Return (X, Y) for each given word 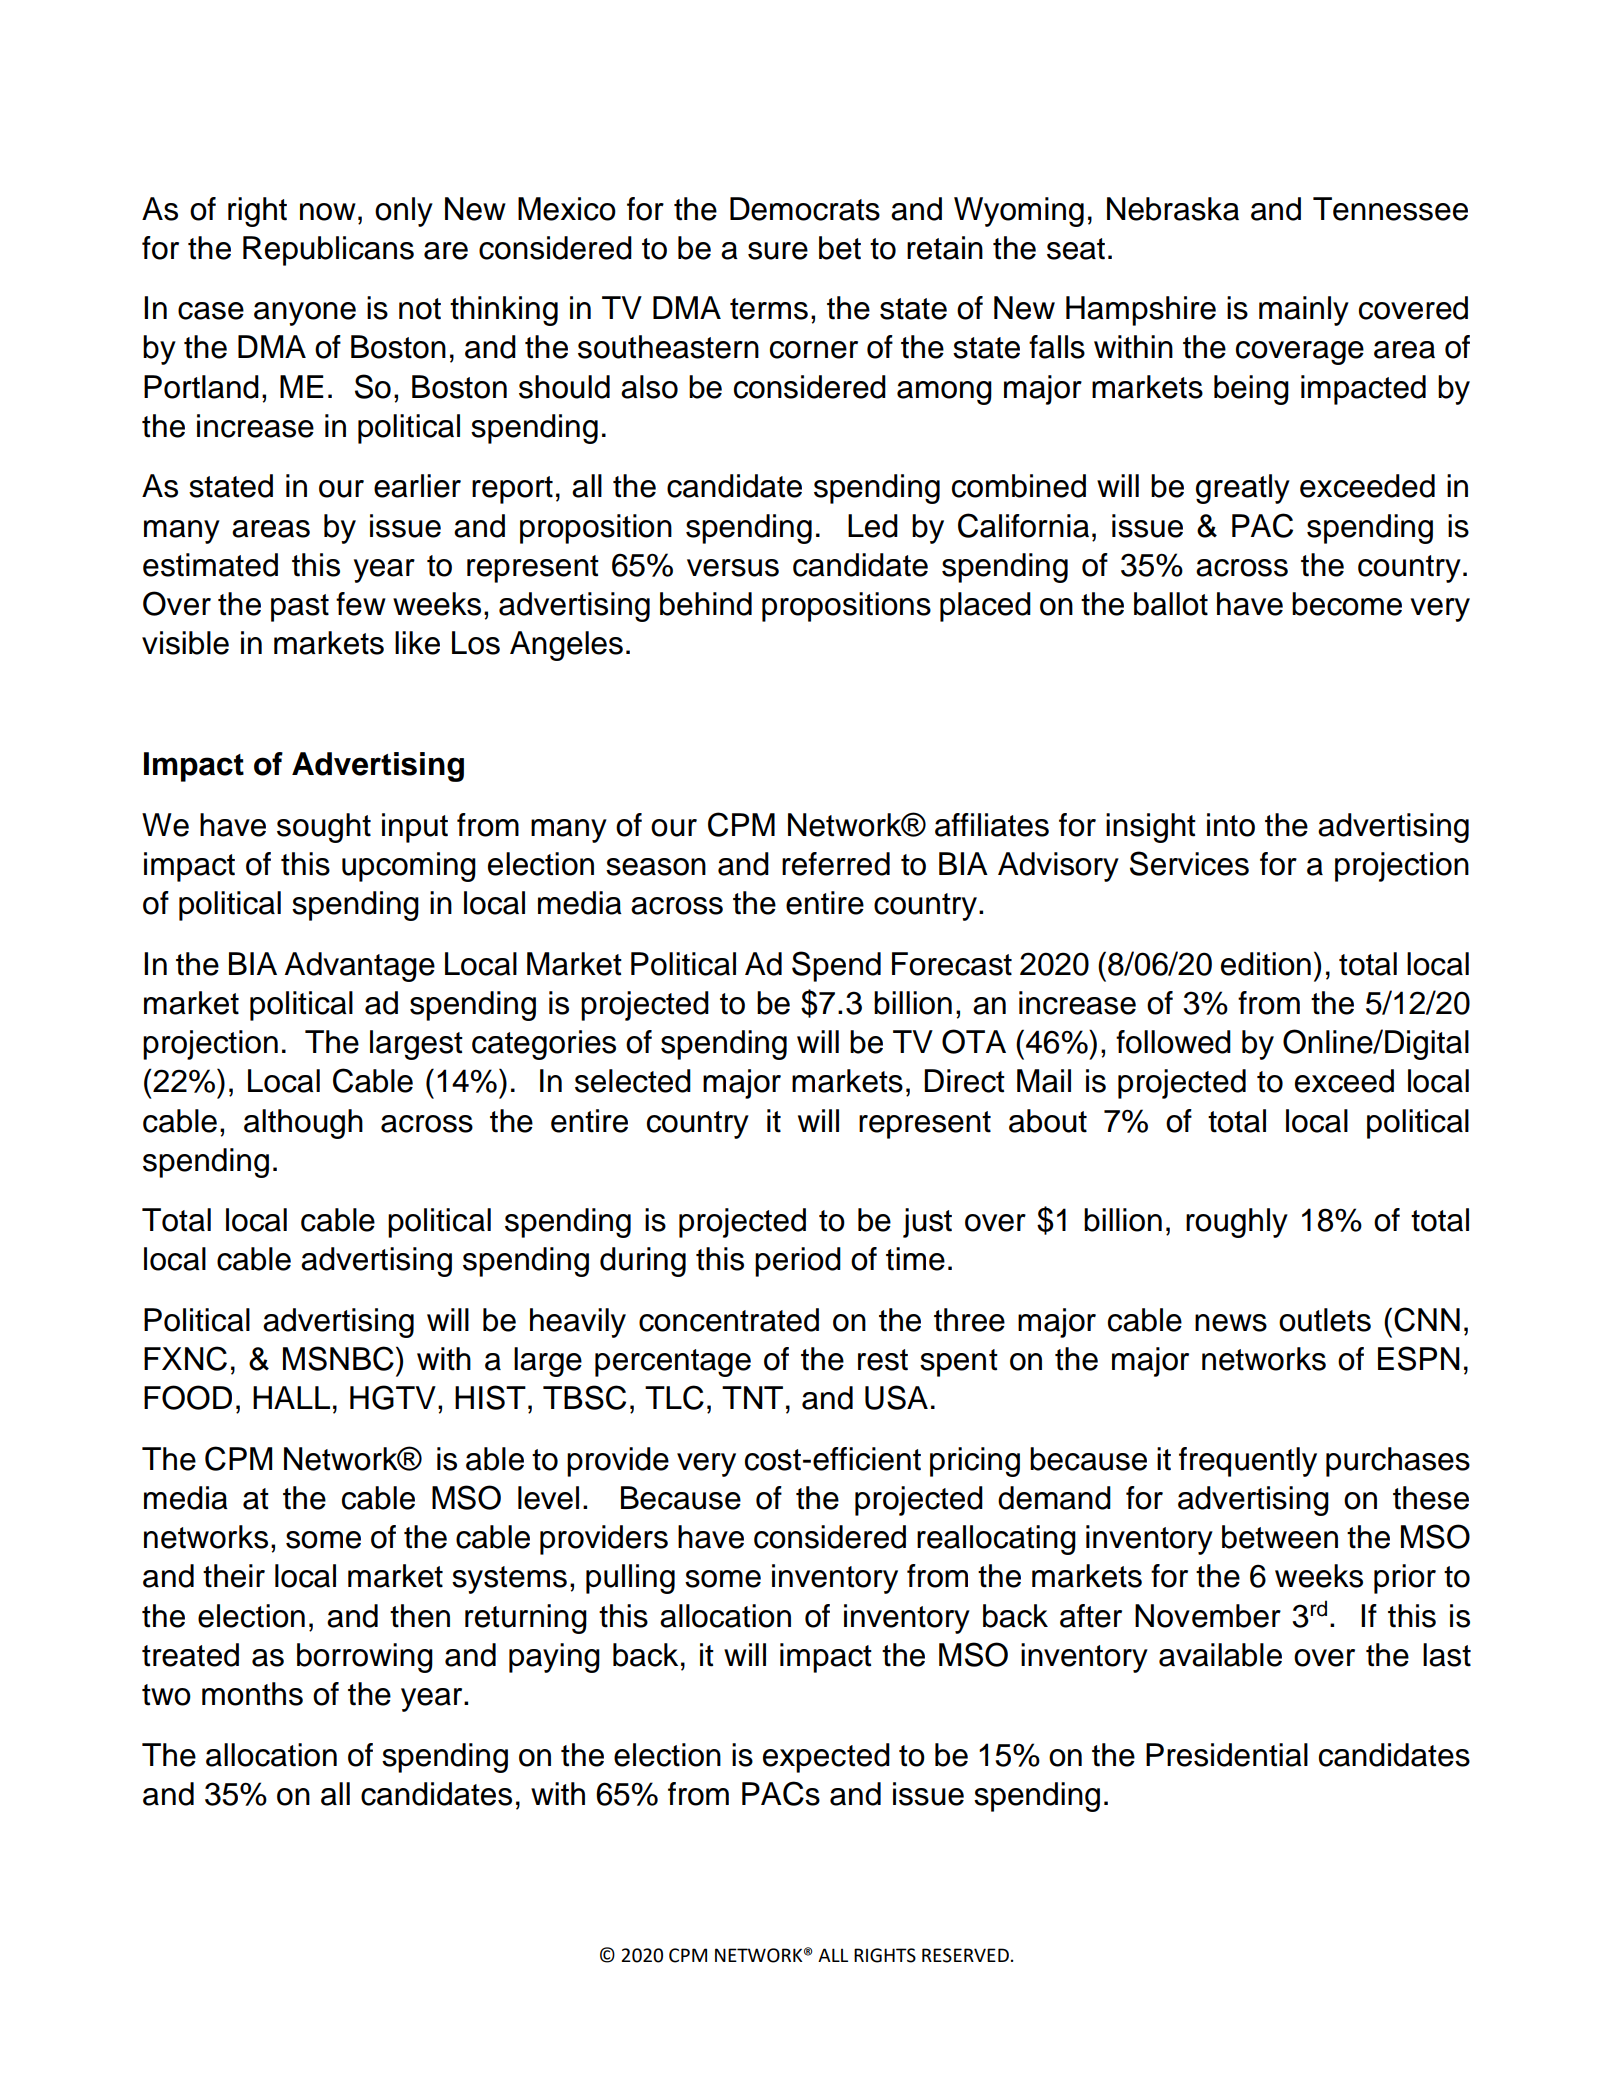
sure (778, 251)
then (420, 1616)
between (1280, 1537)
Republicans (328, 251)
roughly (1237, 1223)
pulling (630, 1579)
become (1347, 604)
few (361, 604)
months (252, 1694)
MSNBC (338, 1358)
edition (1266, 964)
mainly (1304, 311)
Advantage (360, 967)
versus (733, 568)
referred (836, 864)
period (798, 1262)
